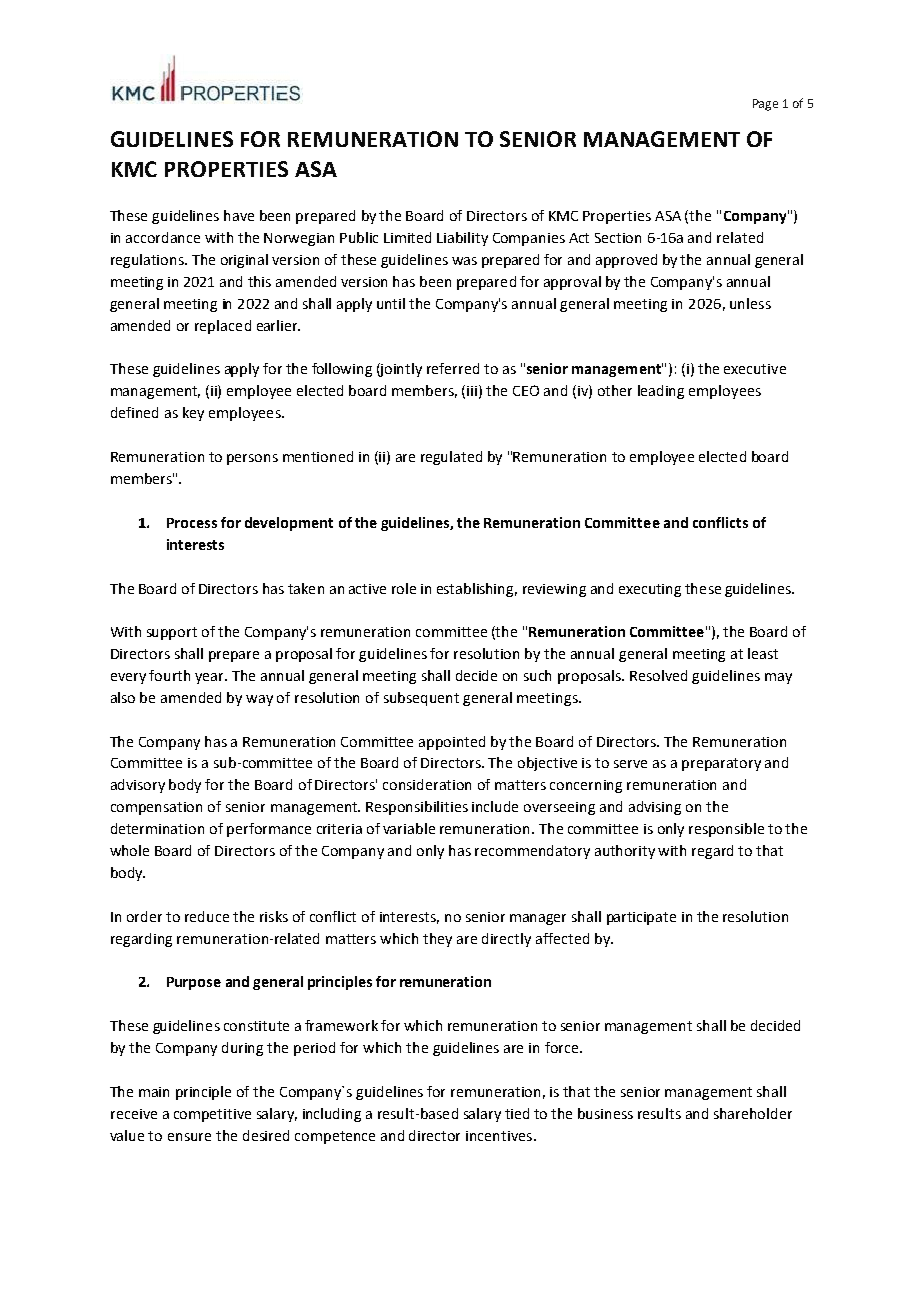  Describe the element at coordinates (462, 239) in the screenshot. I see `Liability` at that location.
